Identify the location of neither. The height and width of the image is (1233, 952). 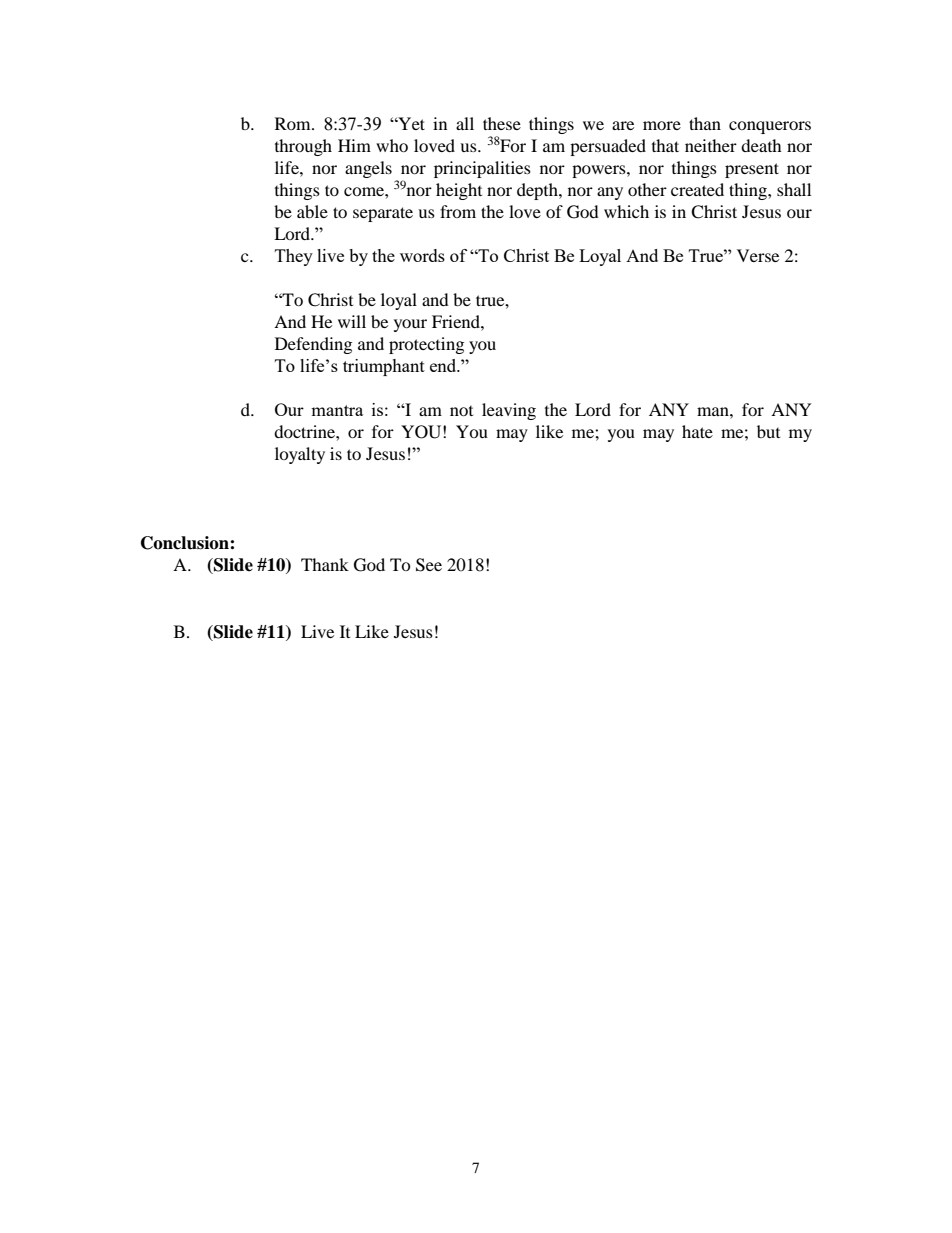
(711, 145).
